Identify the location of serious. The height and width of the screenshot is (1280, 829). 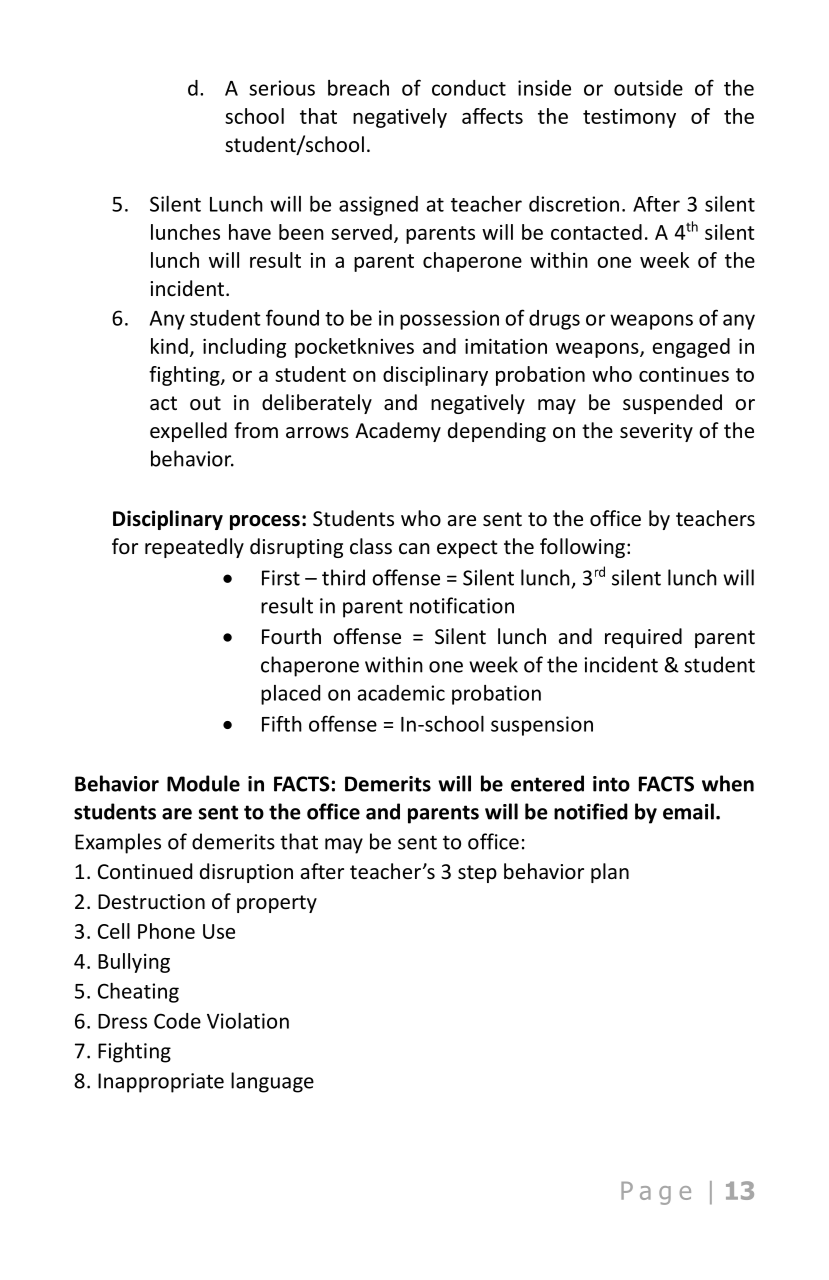
(282, 88).
